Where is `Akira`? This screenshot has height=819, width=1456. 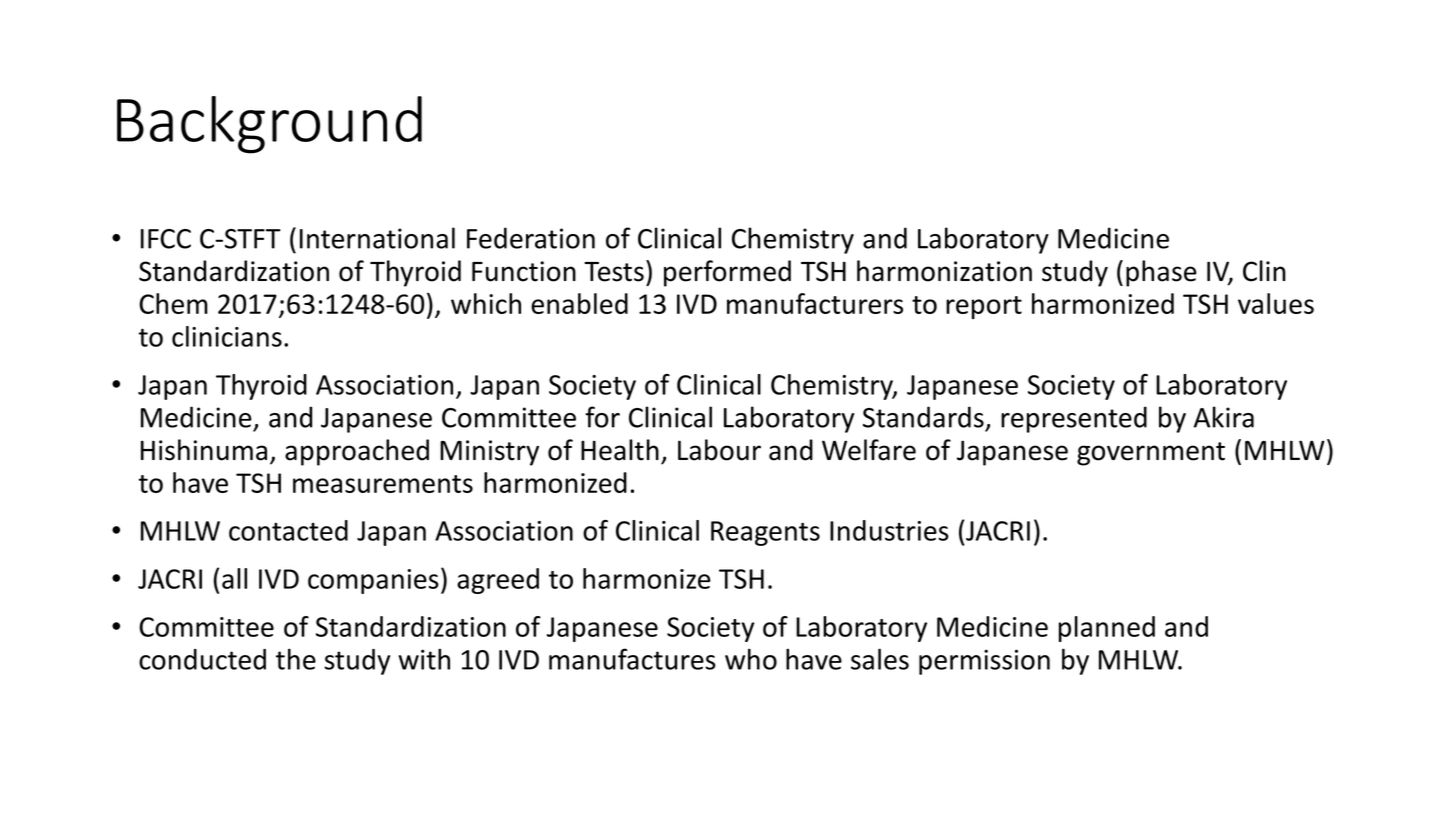 Akira is located at coordinates (1224, 417).
